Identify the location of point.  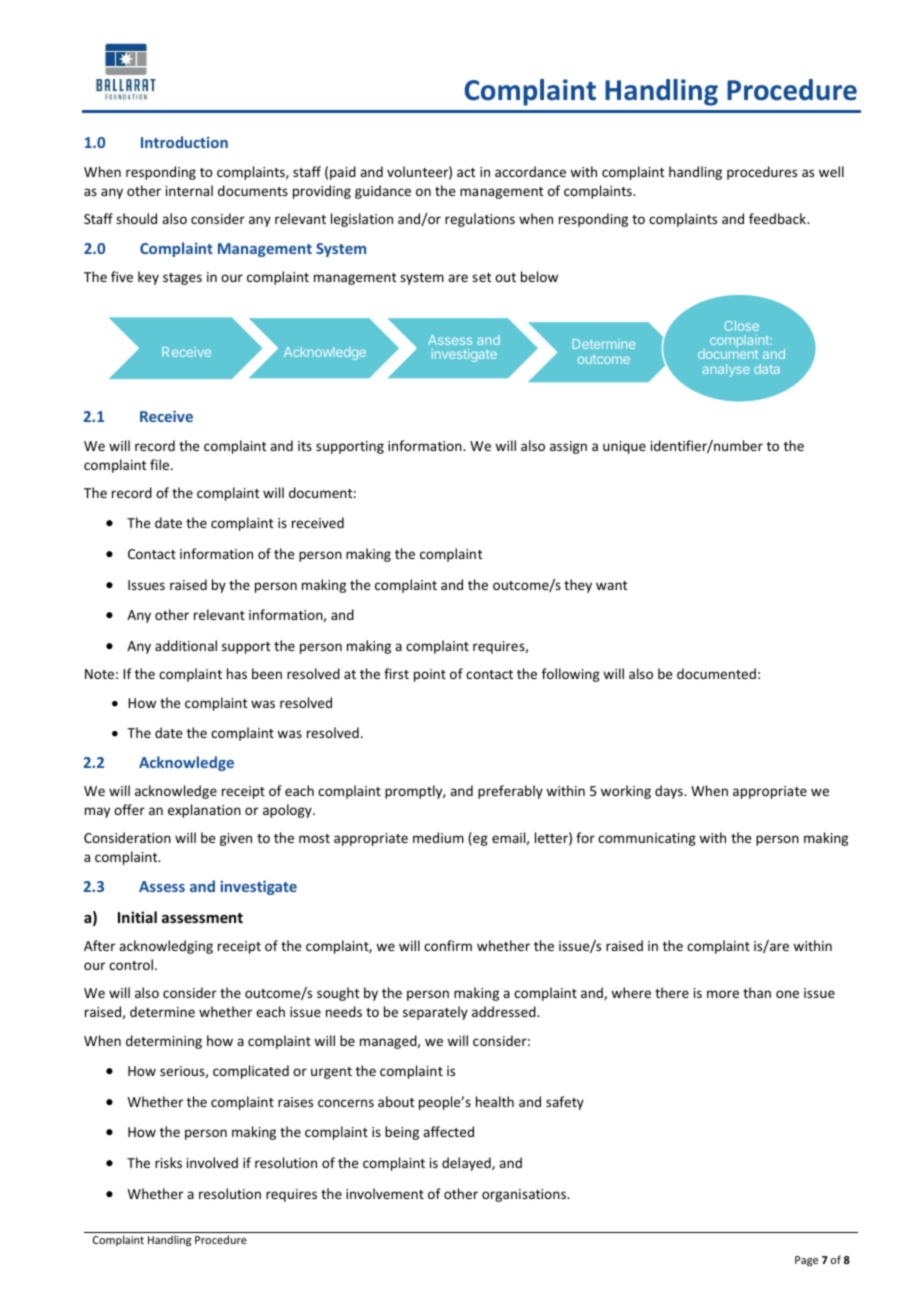
(430, 675).
